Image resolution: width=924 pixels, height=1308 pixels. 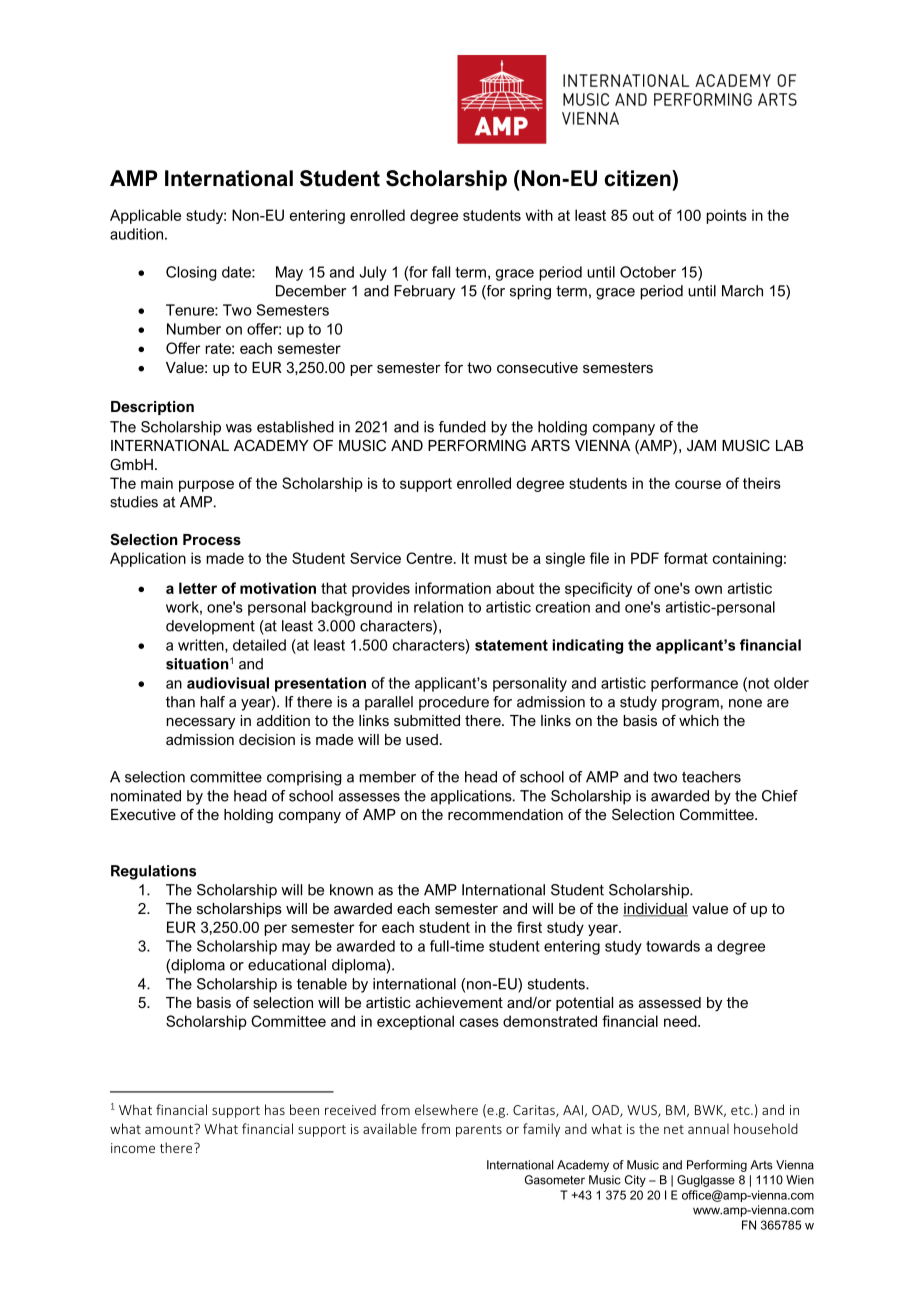 What do you see at coordinates (726, 216) in the document?
I see `points` at bounding box center [726, 216].
